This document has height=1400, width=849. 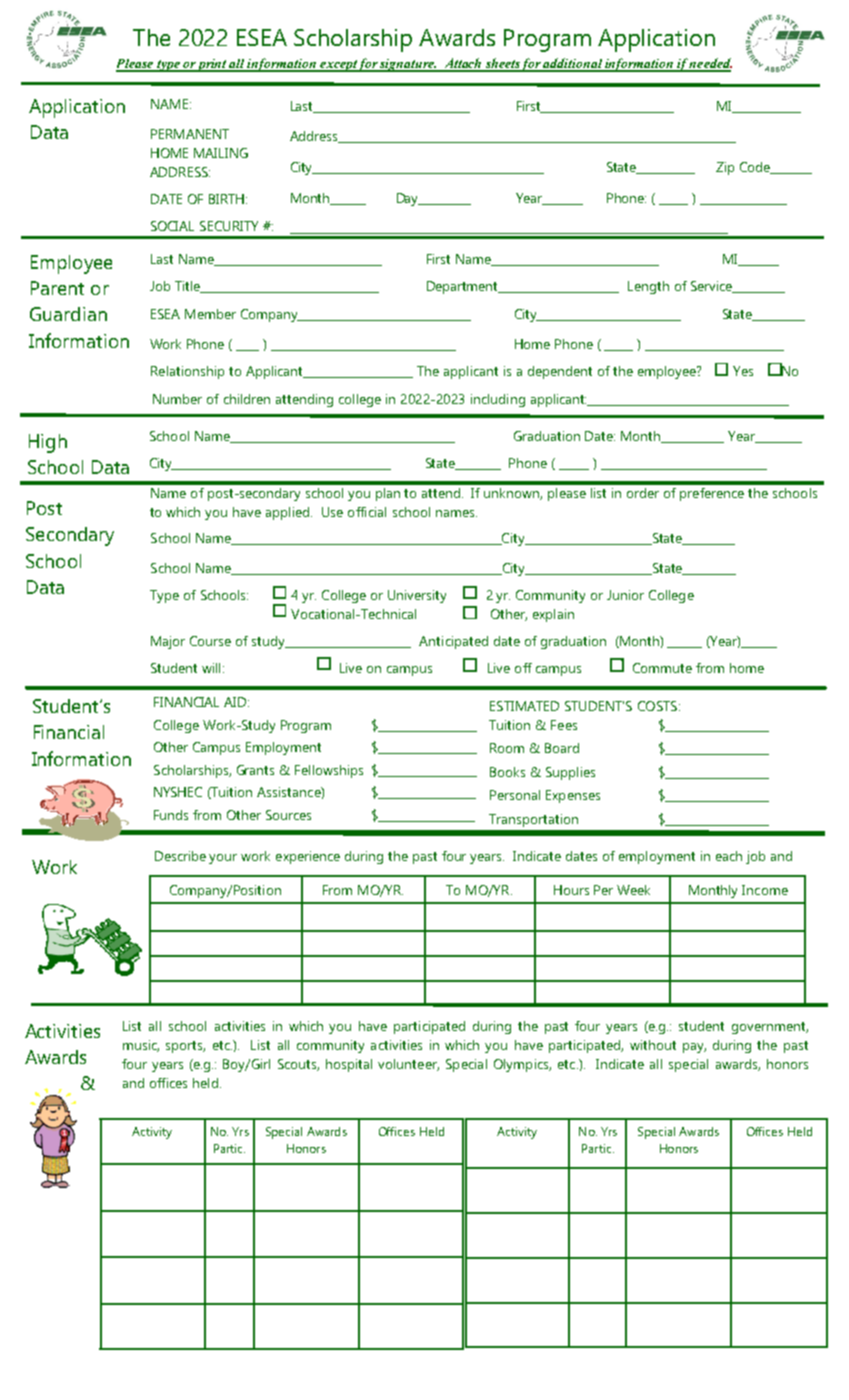 I want to click on experience, so click(x=308, y=857).
